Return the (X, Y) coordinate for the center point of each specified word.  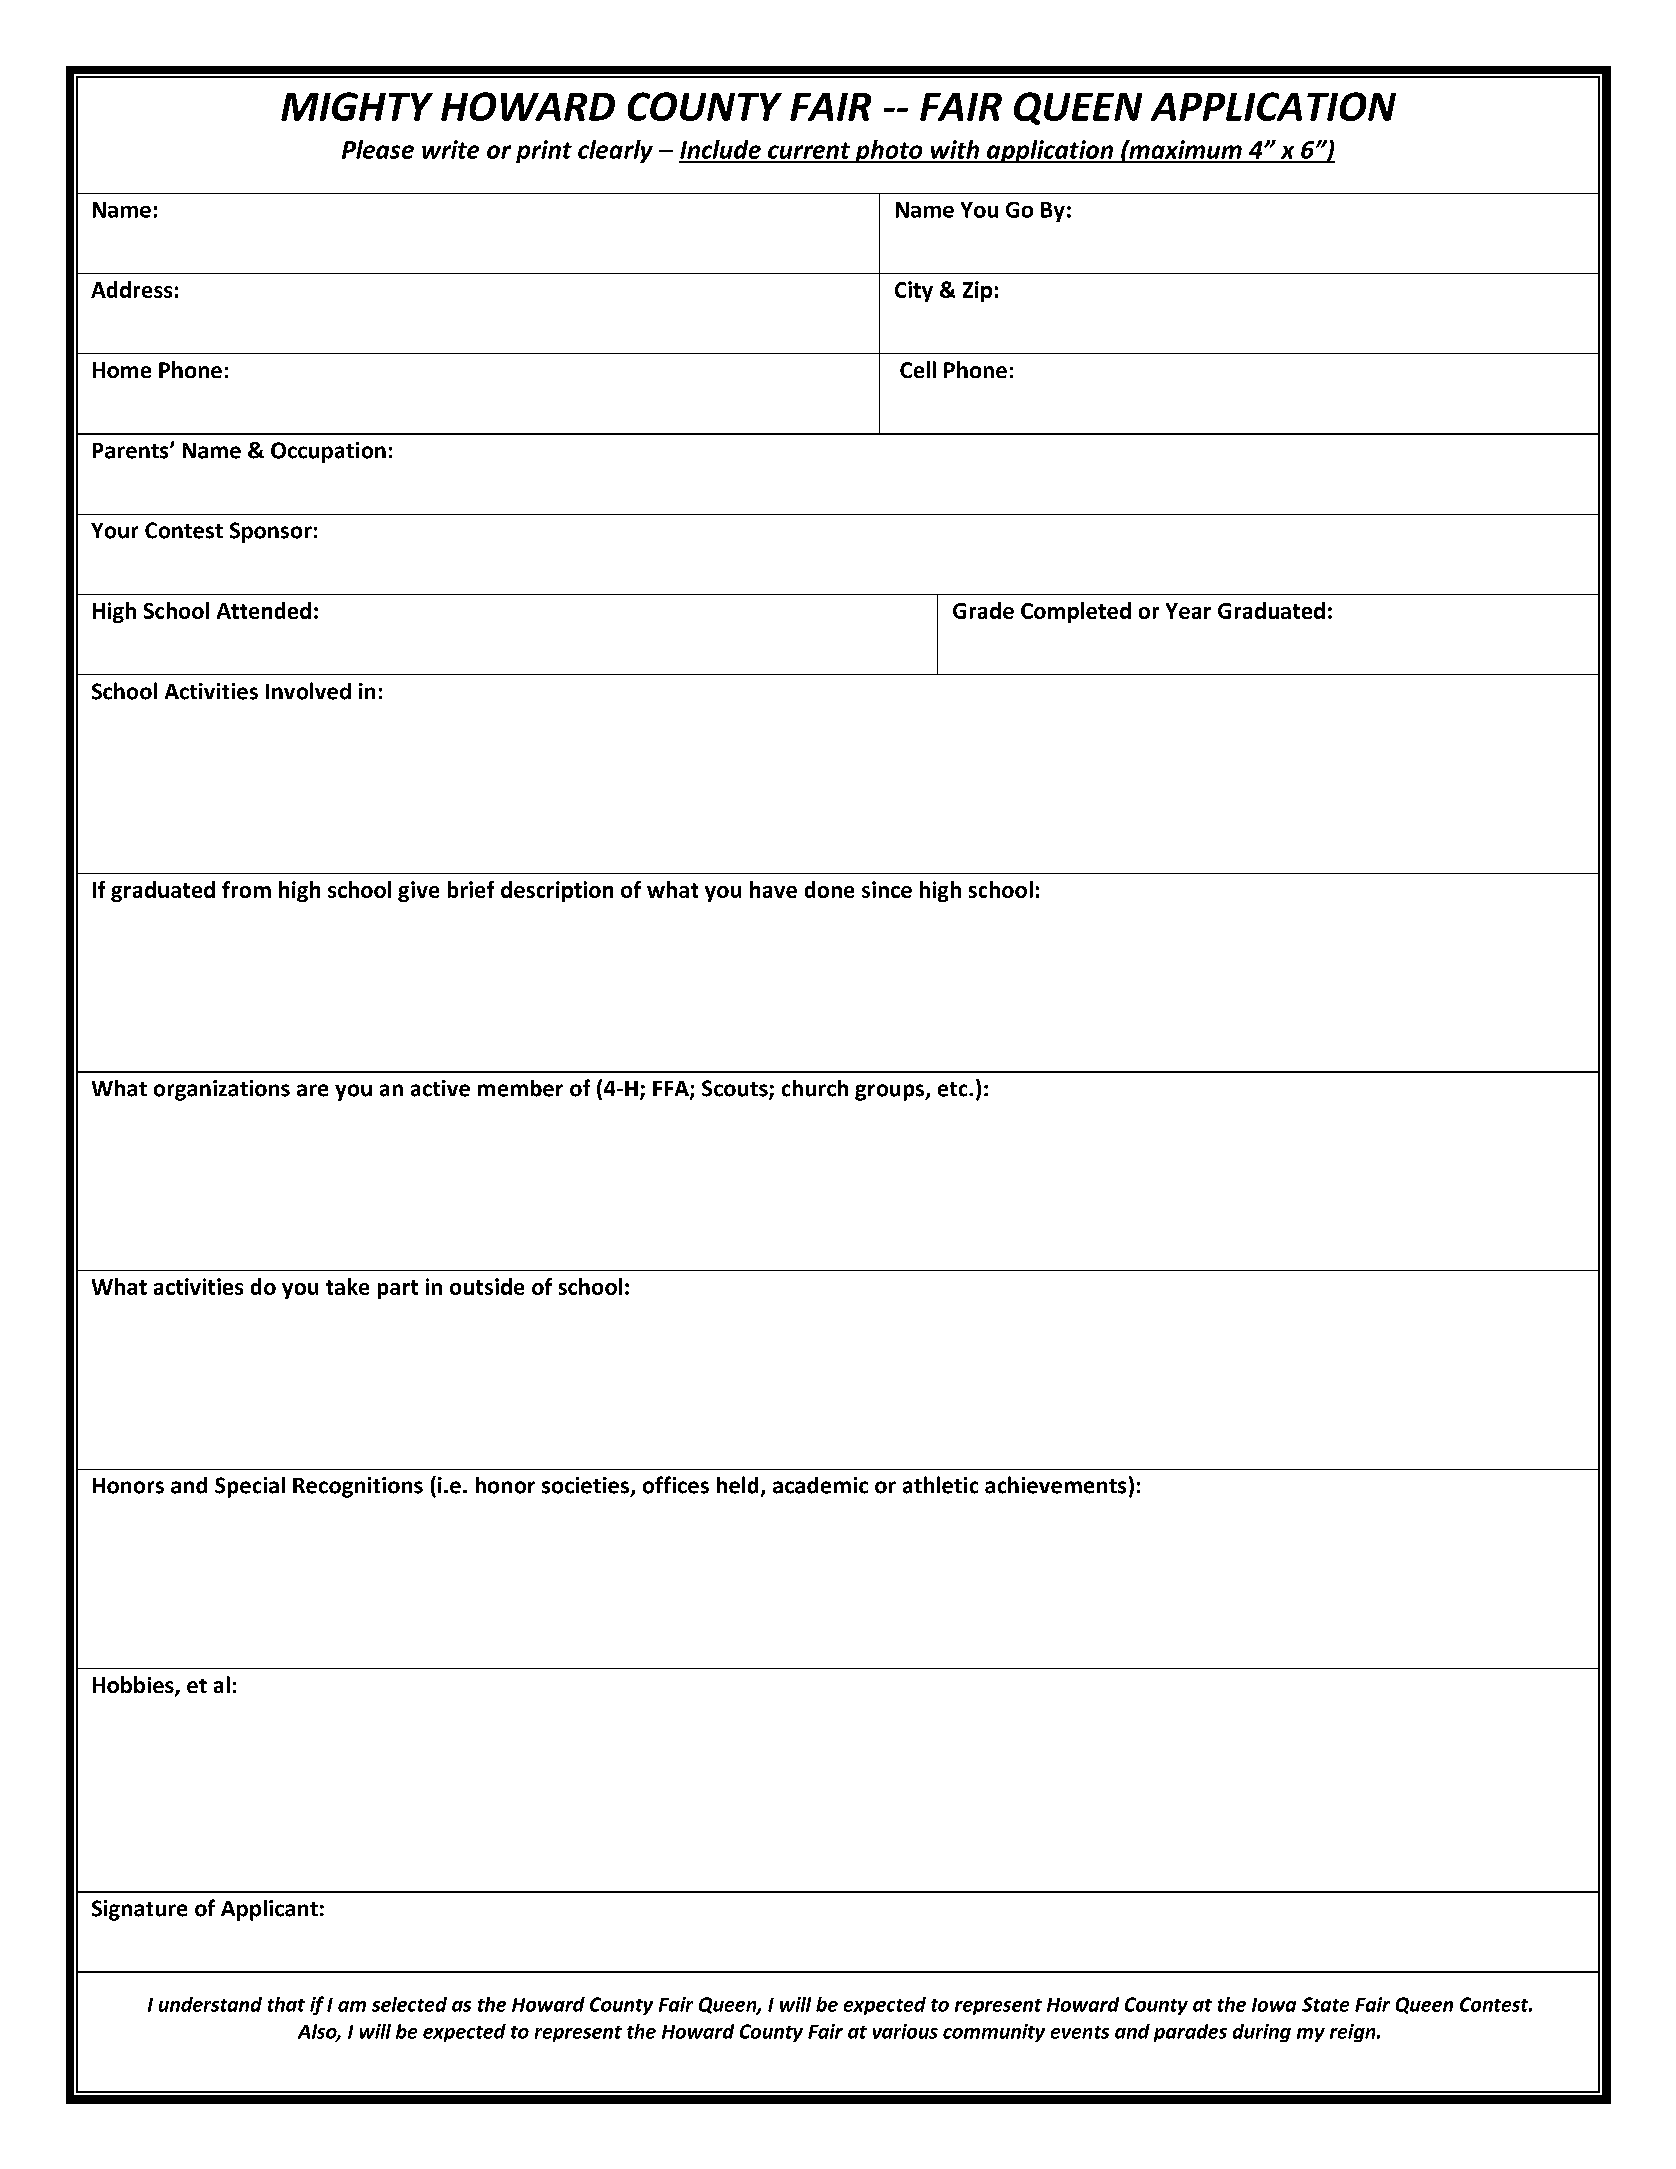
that (286, 2004)
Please (378, 149)
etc (954, 1089)
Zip (977, 291)
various (905, 2031)
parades (1190, 2033)
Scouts (736, 1089)
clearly (615, 151)
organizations (222, 1090)
